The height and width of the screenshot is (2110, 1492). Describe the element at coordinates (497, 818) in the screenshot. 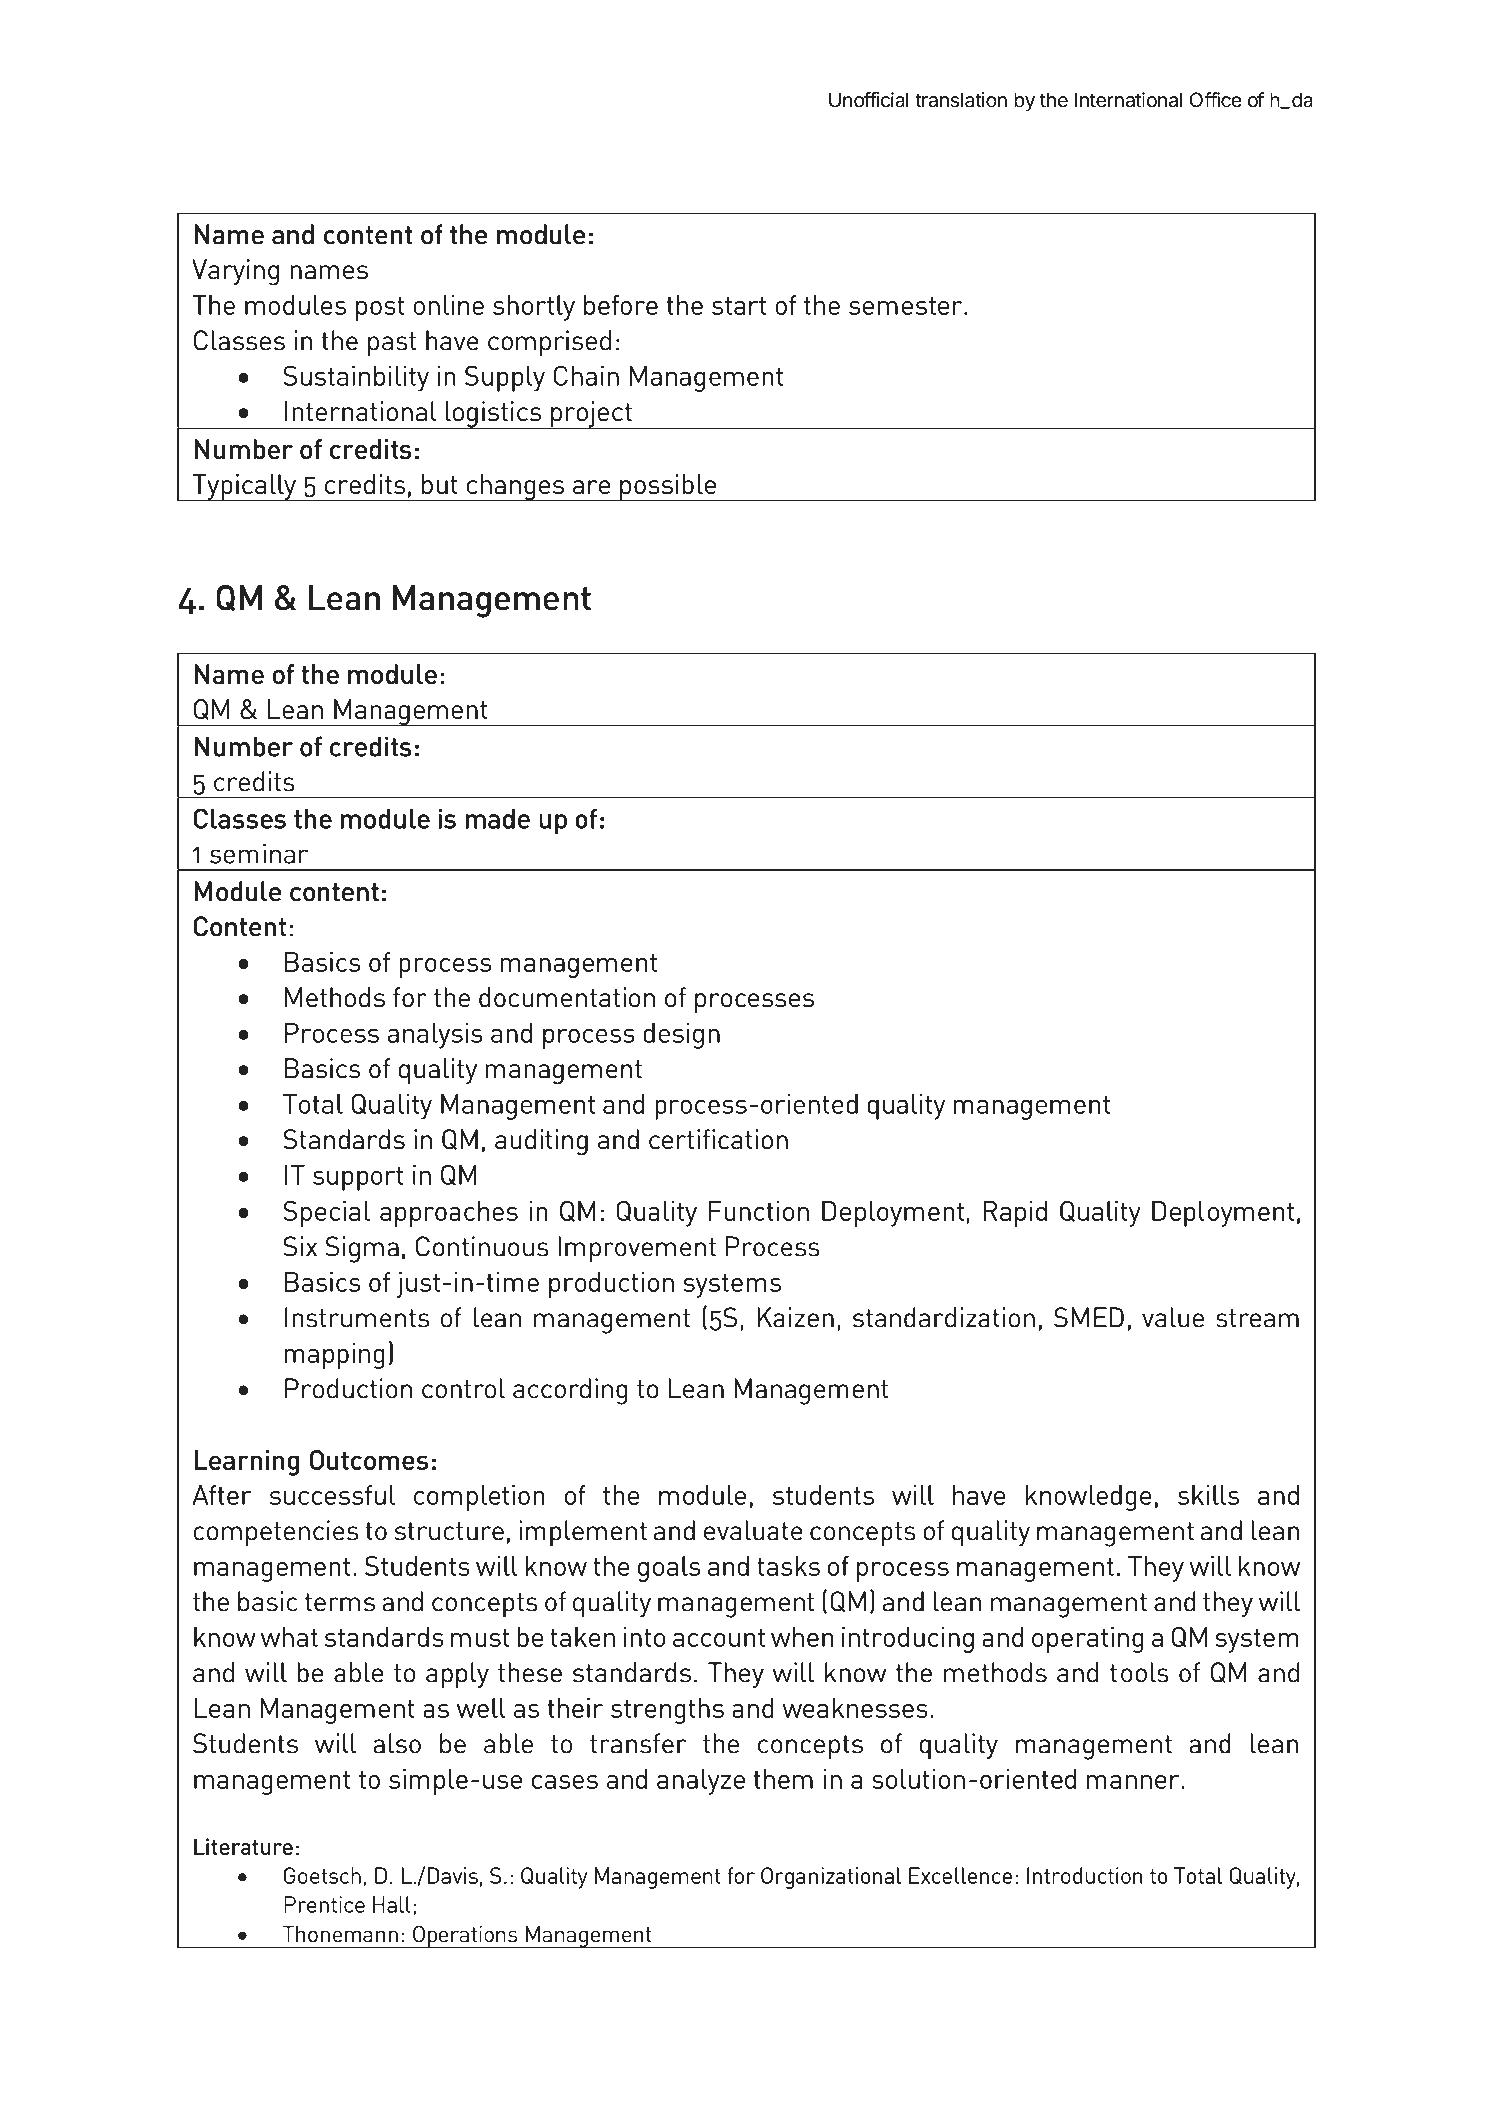

I see `made` at that location.
